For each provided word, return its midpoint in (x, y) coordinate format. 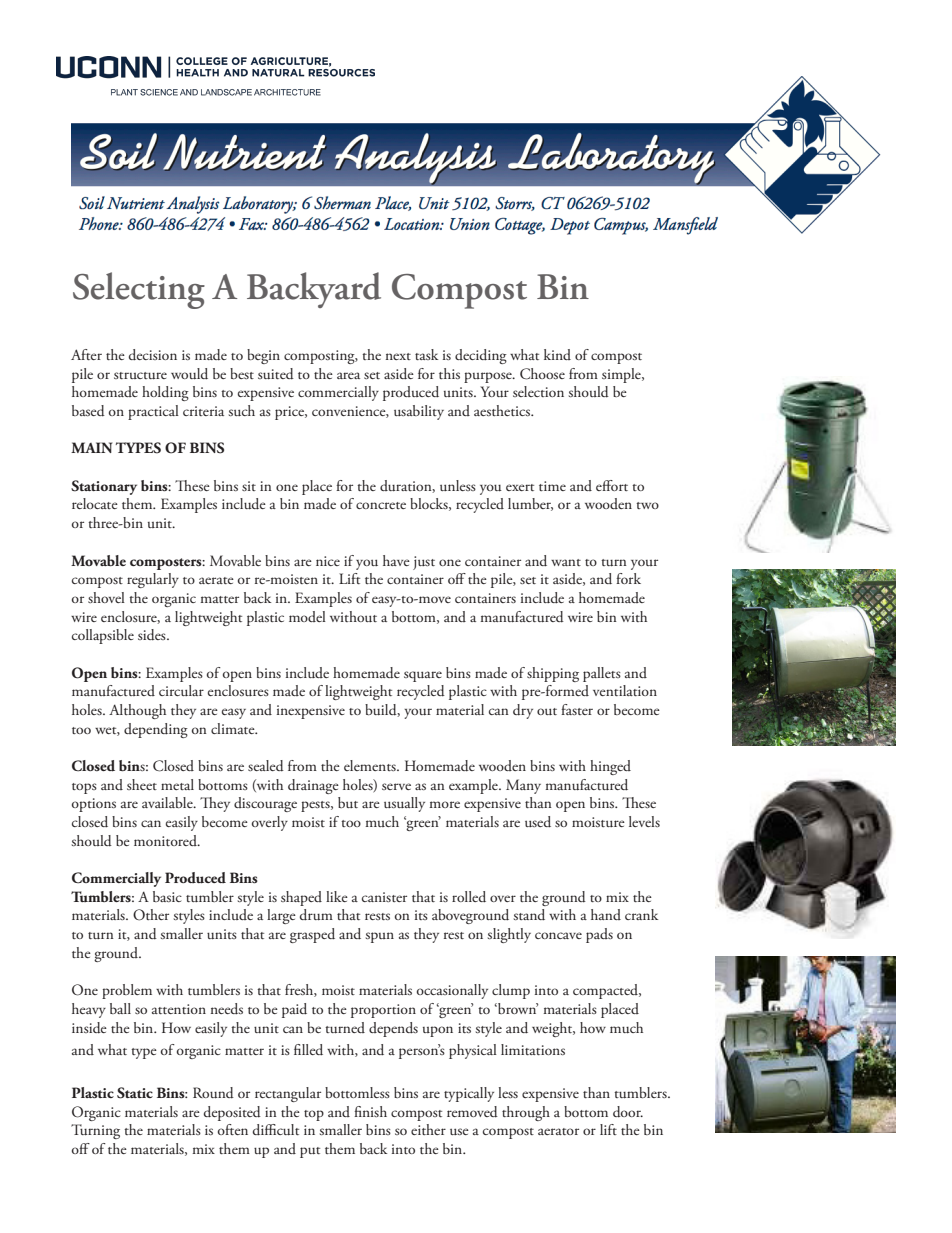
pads (599, 935)
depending (156, 730)
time (552, 486)
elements (371, 765)
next (398, 356)
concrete (381, 505)
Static (135, 1093)
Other (151, 915)
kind (557, 354)
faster (577, 709)
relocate (95, 503)
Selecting (139, 290)
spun (380, 937)
